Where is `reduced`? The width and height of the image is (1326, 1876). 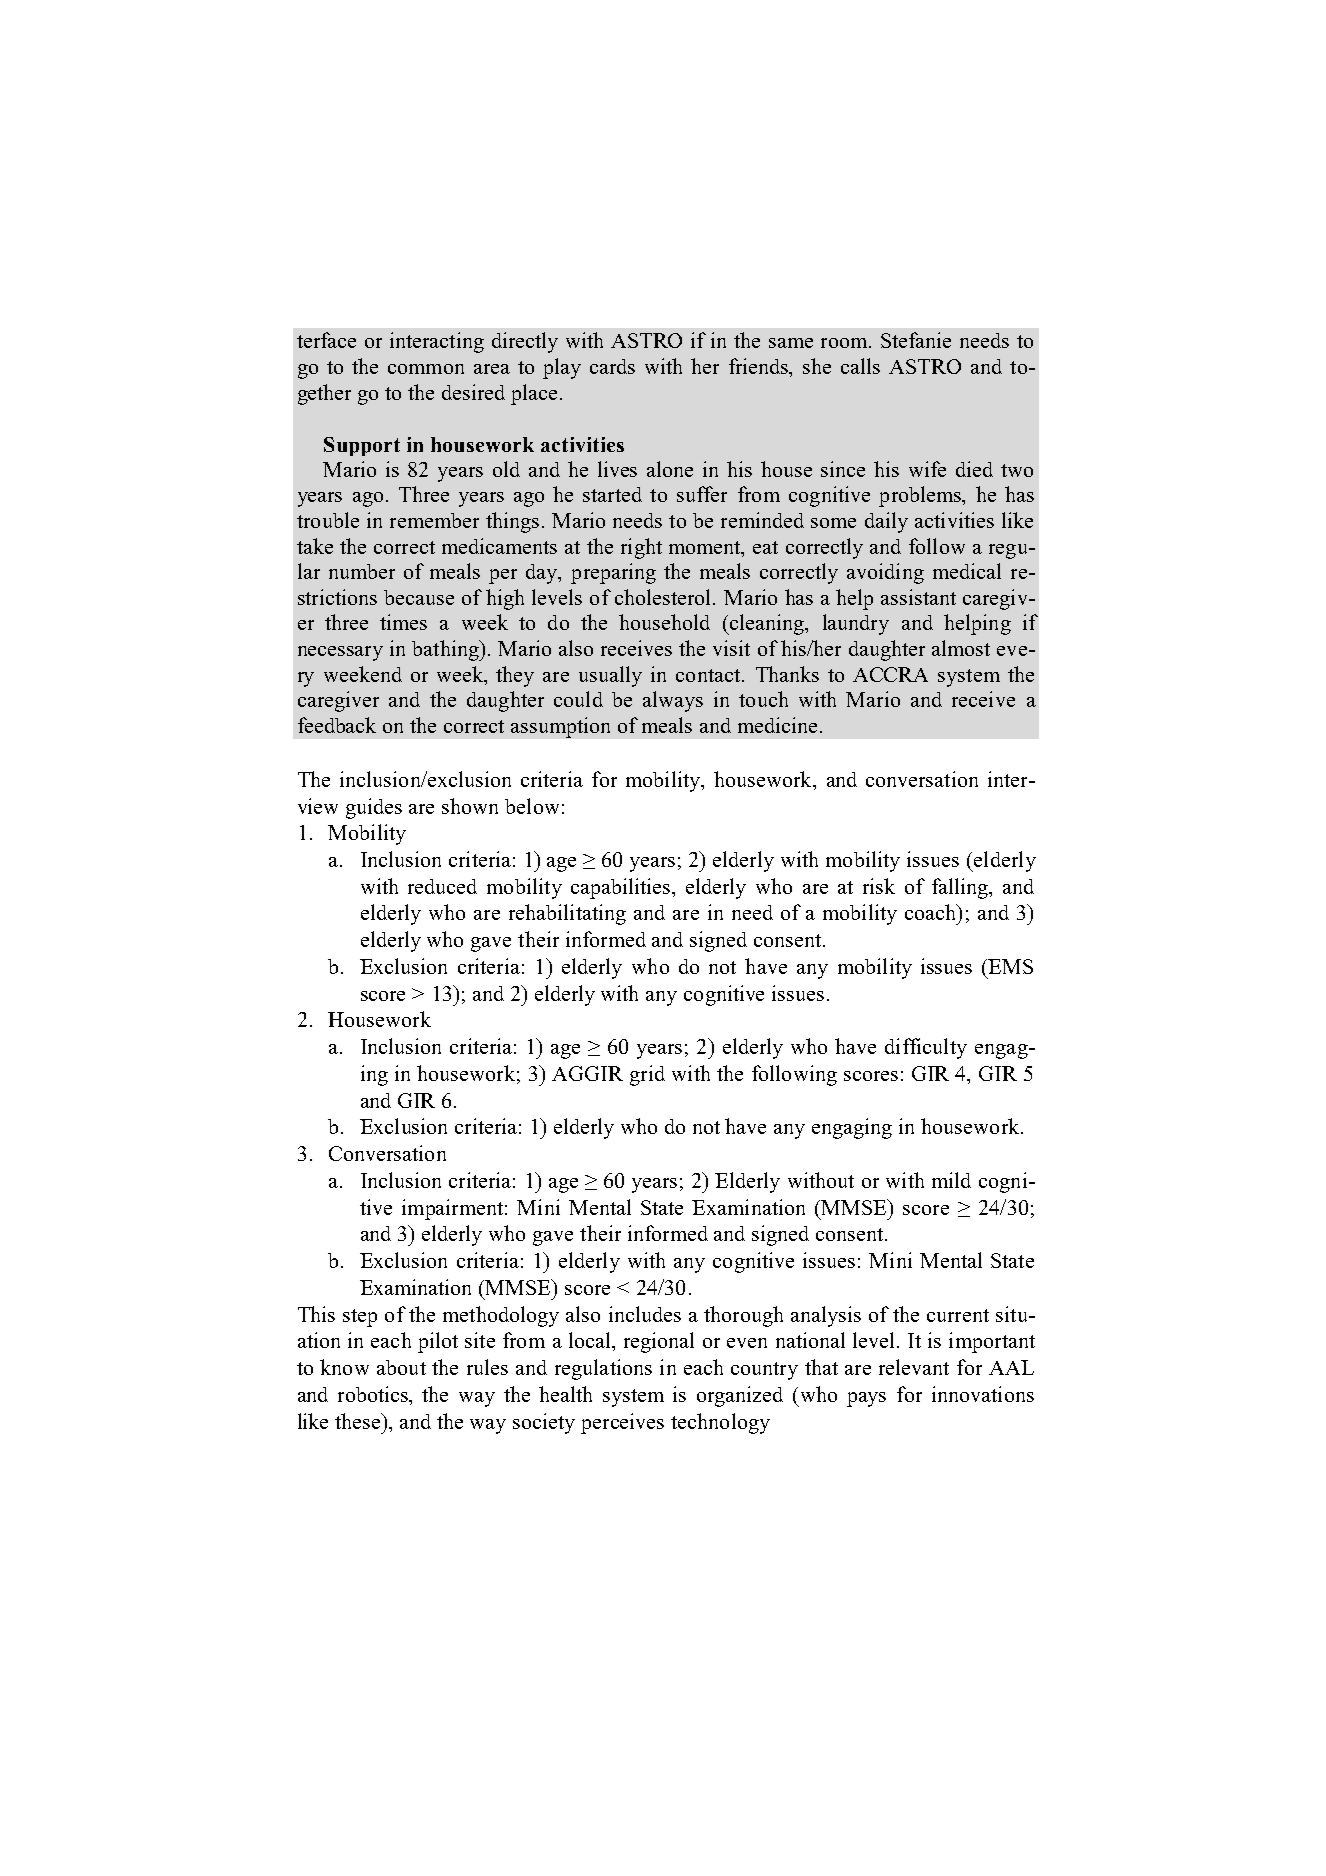
reduced is located at coordinates (442, 886).
